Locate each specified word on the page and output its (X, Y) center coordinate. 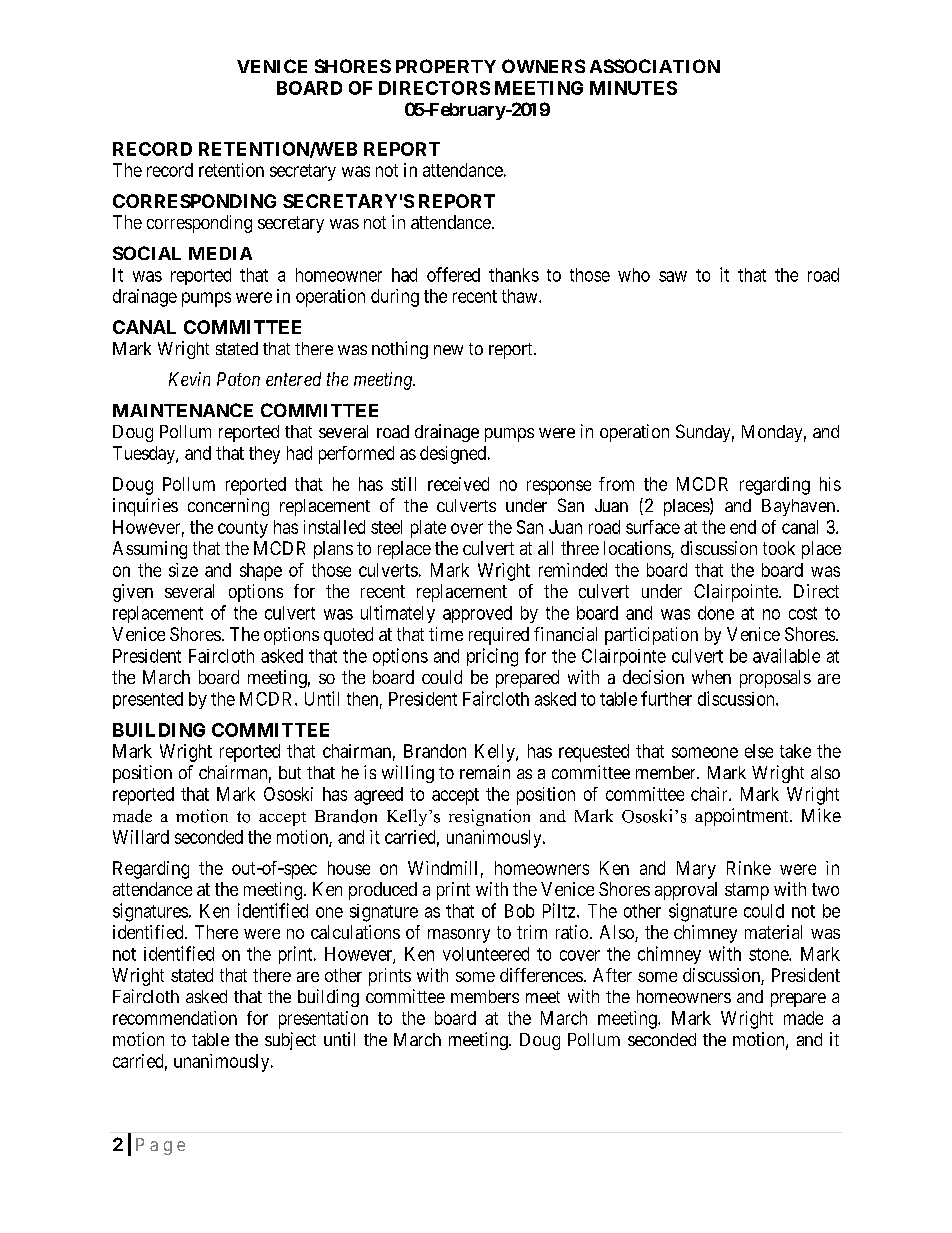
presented (148, 700)
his (830, 484)
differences (541, 975)
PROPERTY (446, 66)
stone (769, 954)
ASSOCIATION (655, 66)
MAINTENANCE (183, 410)
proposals (775, 679)
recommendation (175, 1018)
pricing (492, 657)
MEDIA (220, 253)
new (448, 350)
